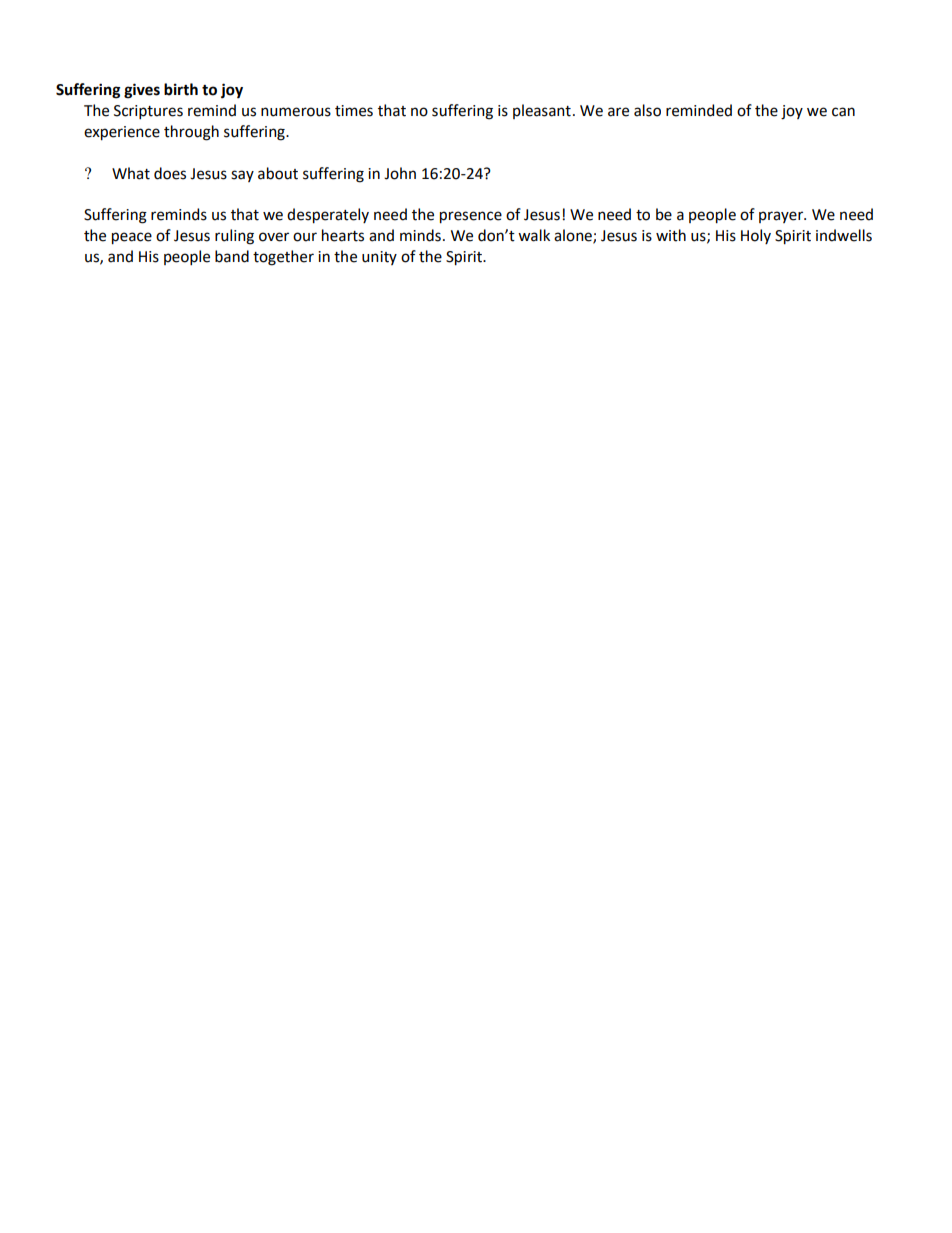  What do you see at coordinates (756, 236) in the screenshot?
I see `Holy` at bounding box center [756, 236].
